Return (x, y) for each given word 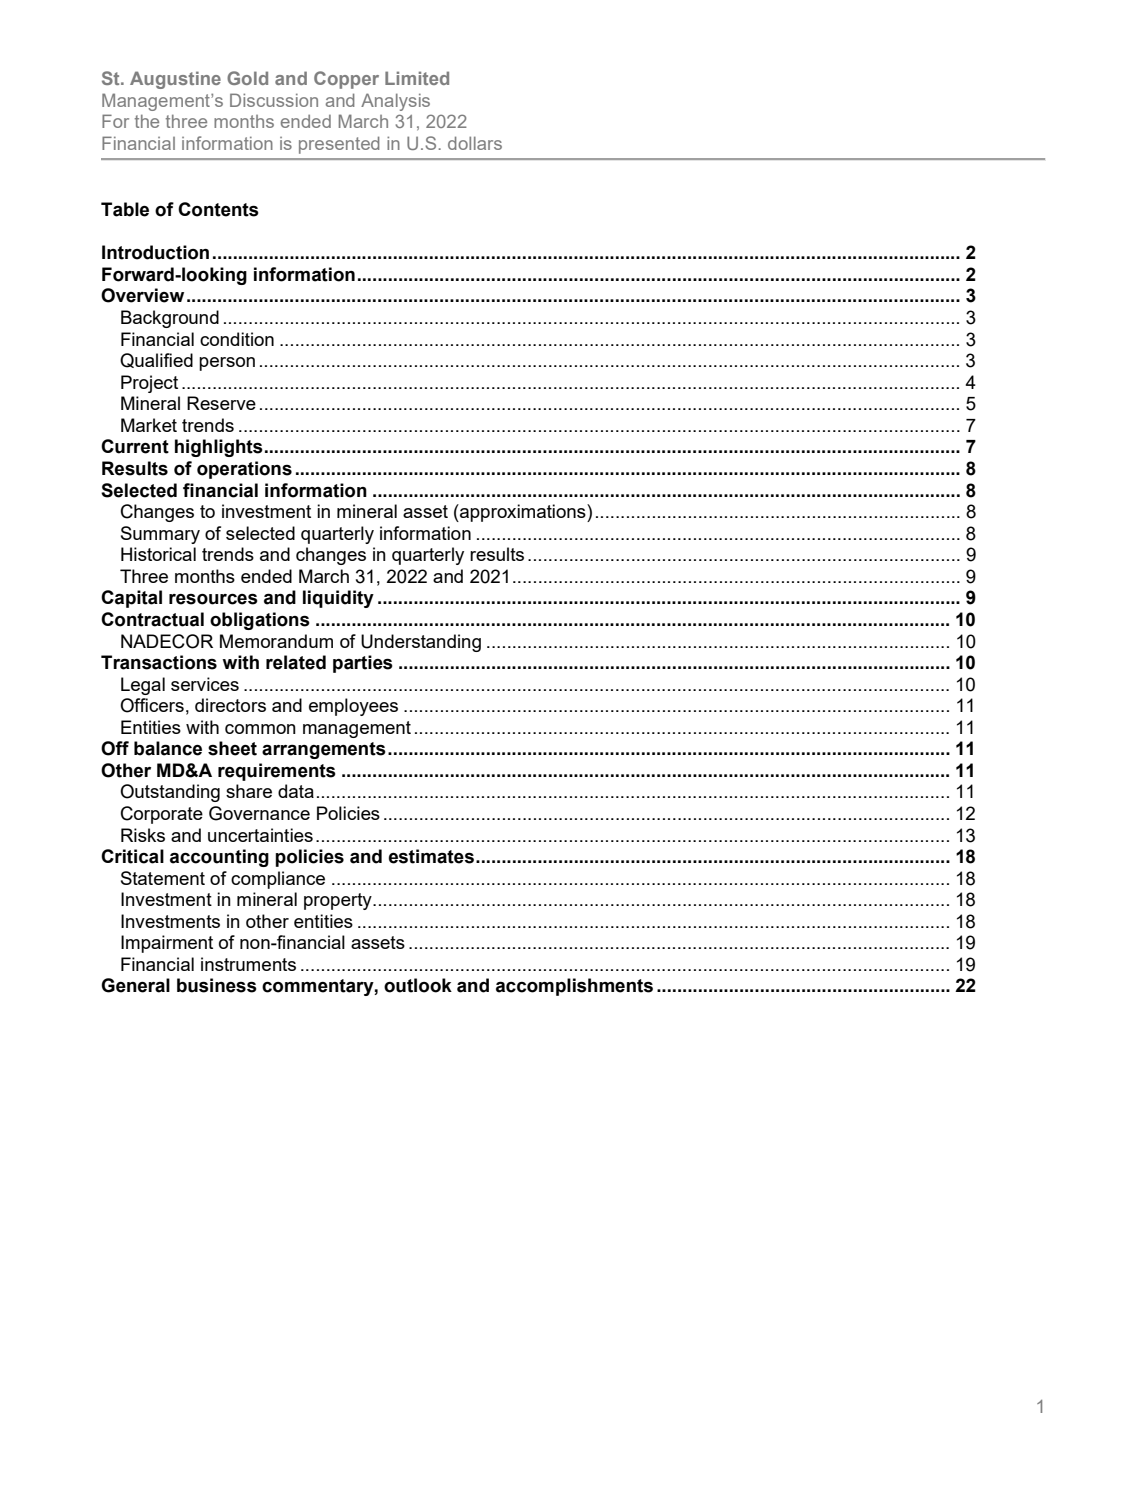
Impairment (167, 944)
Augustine (175, 80)
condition (237, 339)
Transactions (159, 662)
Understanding (421, 643)
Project (149, 384)
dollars (475, 143)
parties (363, 664)
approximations (523, 513)
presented (339, 145)
